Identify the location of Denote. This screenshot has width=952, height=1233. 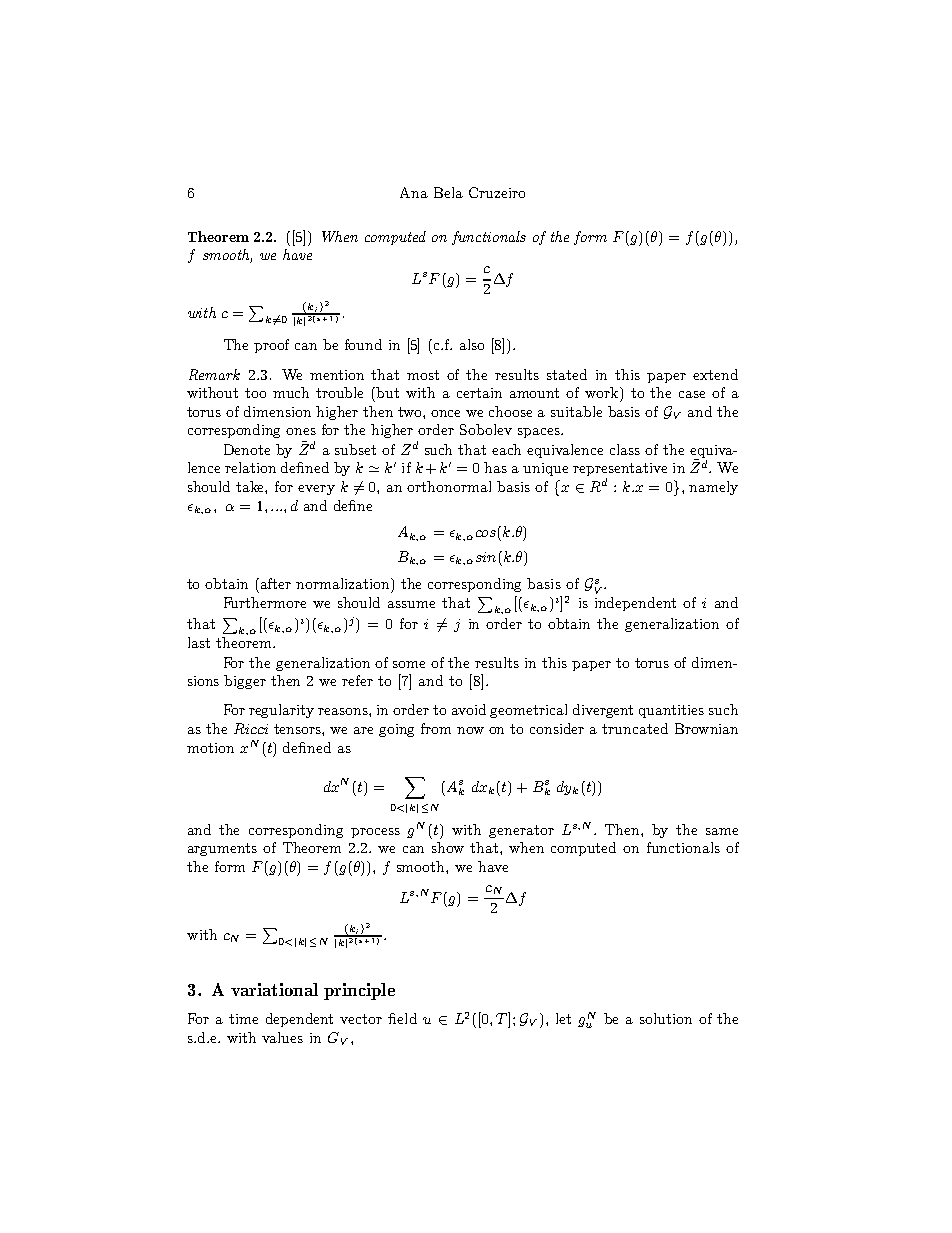
(247, 449).
